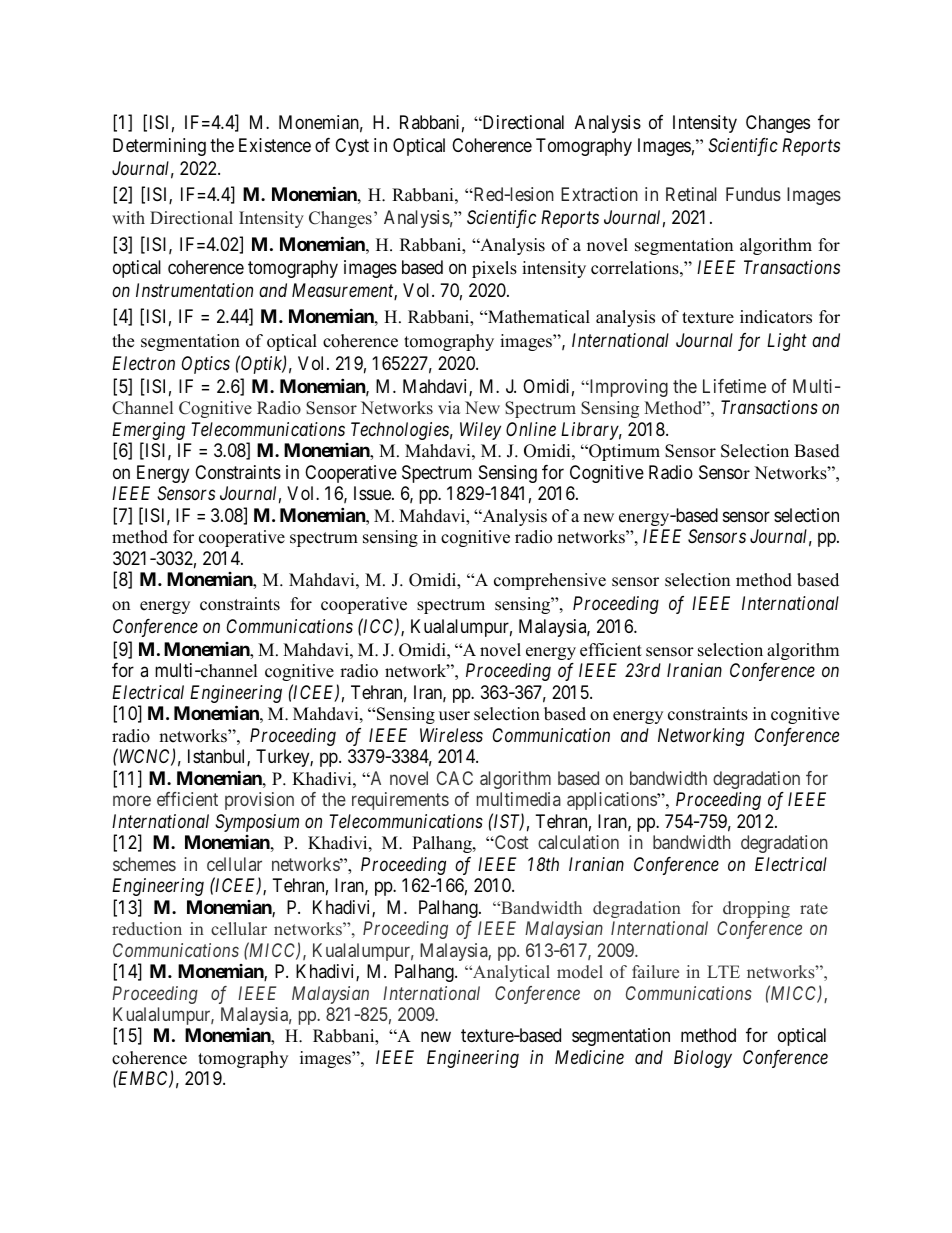  Describe the element at coordinates (623, 452) in the screenshot. I see `Optimum` at that location.
